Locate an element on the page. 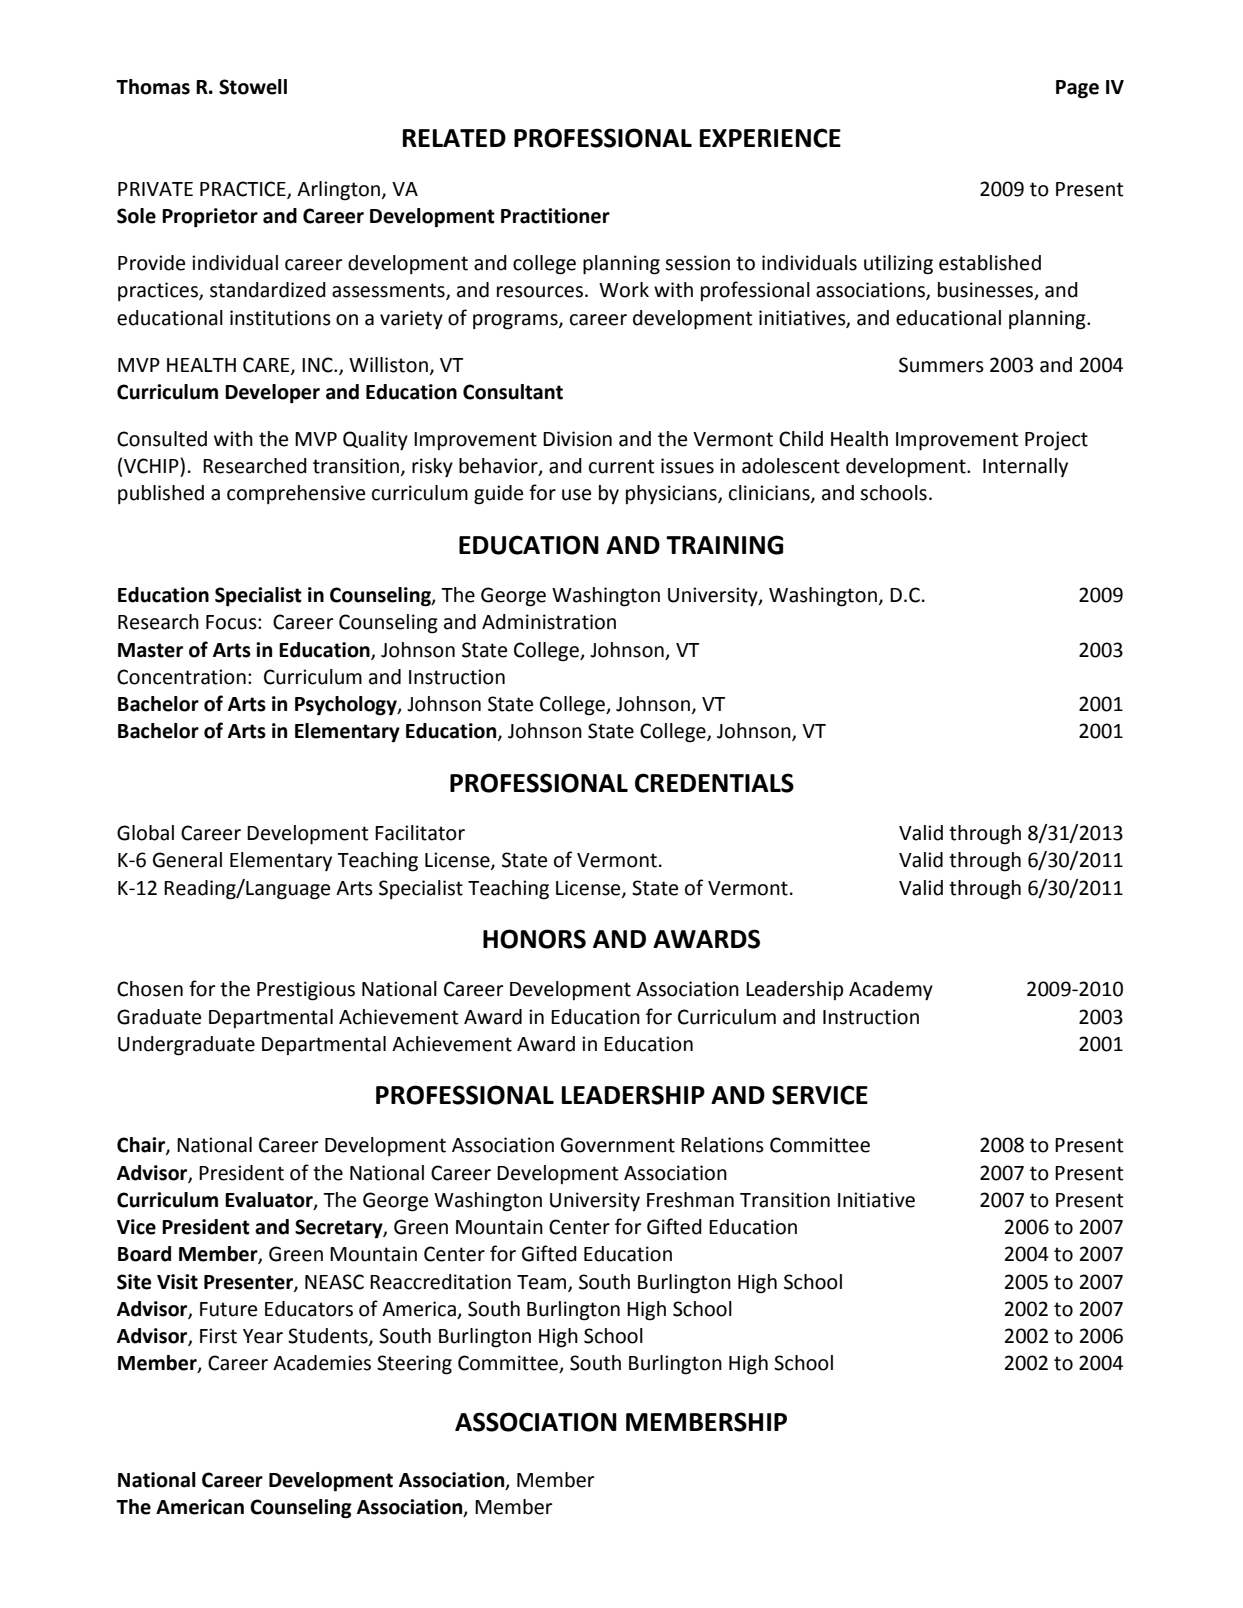  Freshman is located at coordinates (690, 1200).
